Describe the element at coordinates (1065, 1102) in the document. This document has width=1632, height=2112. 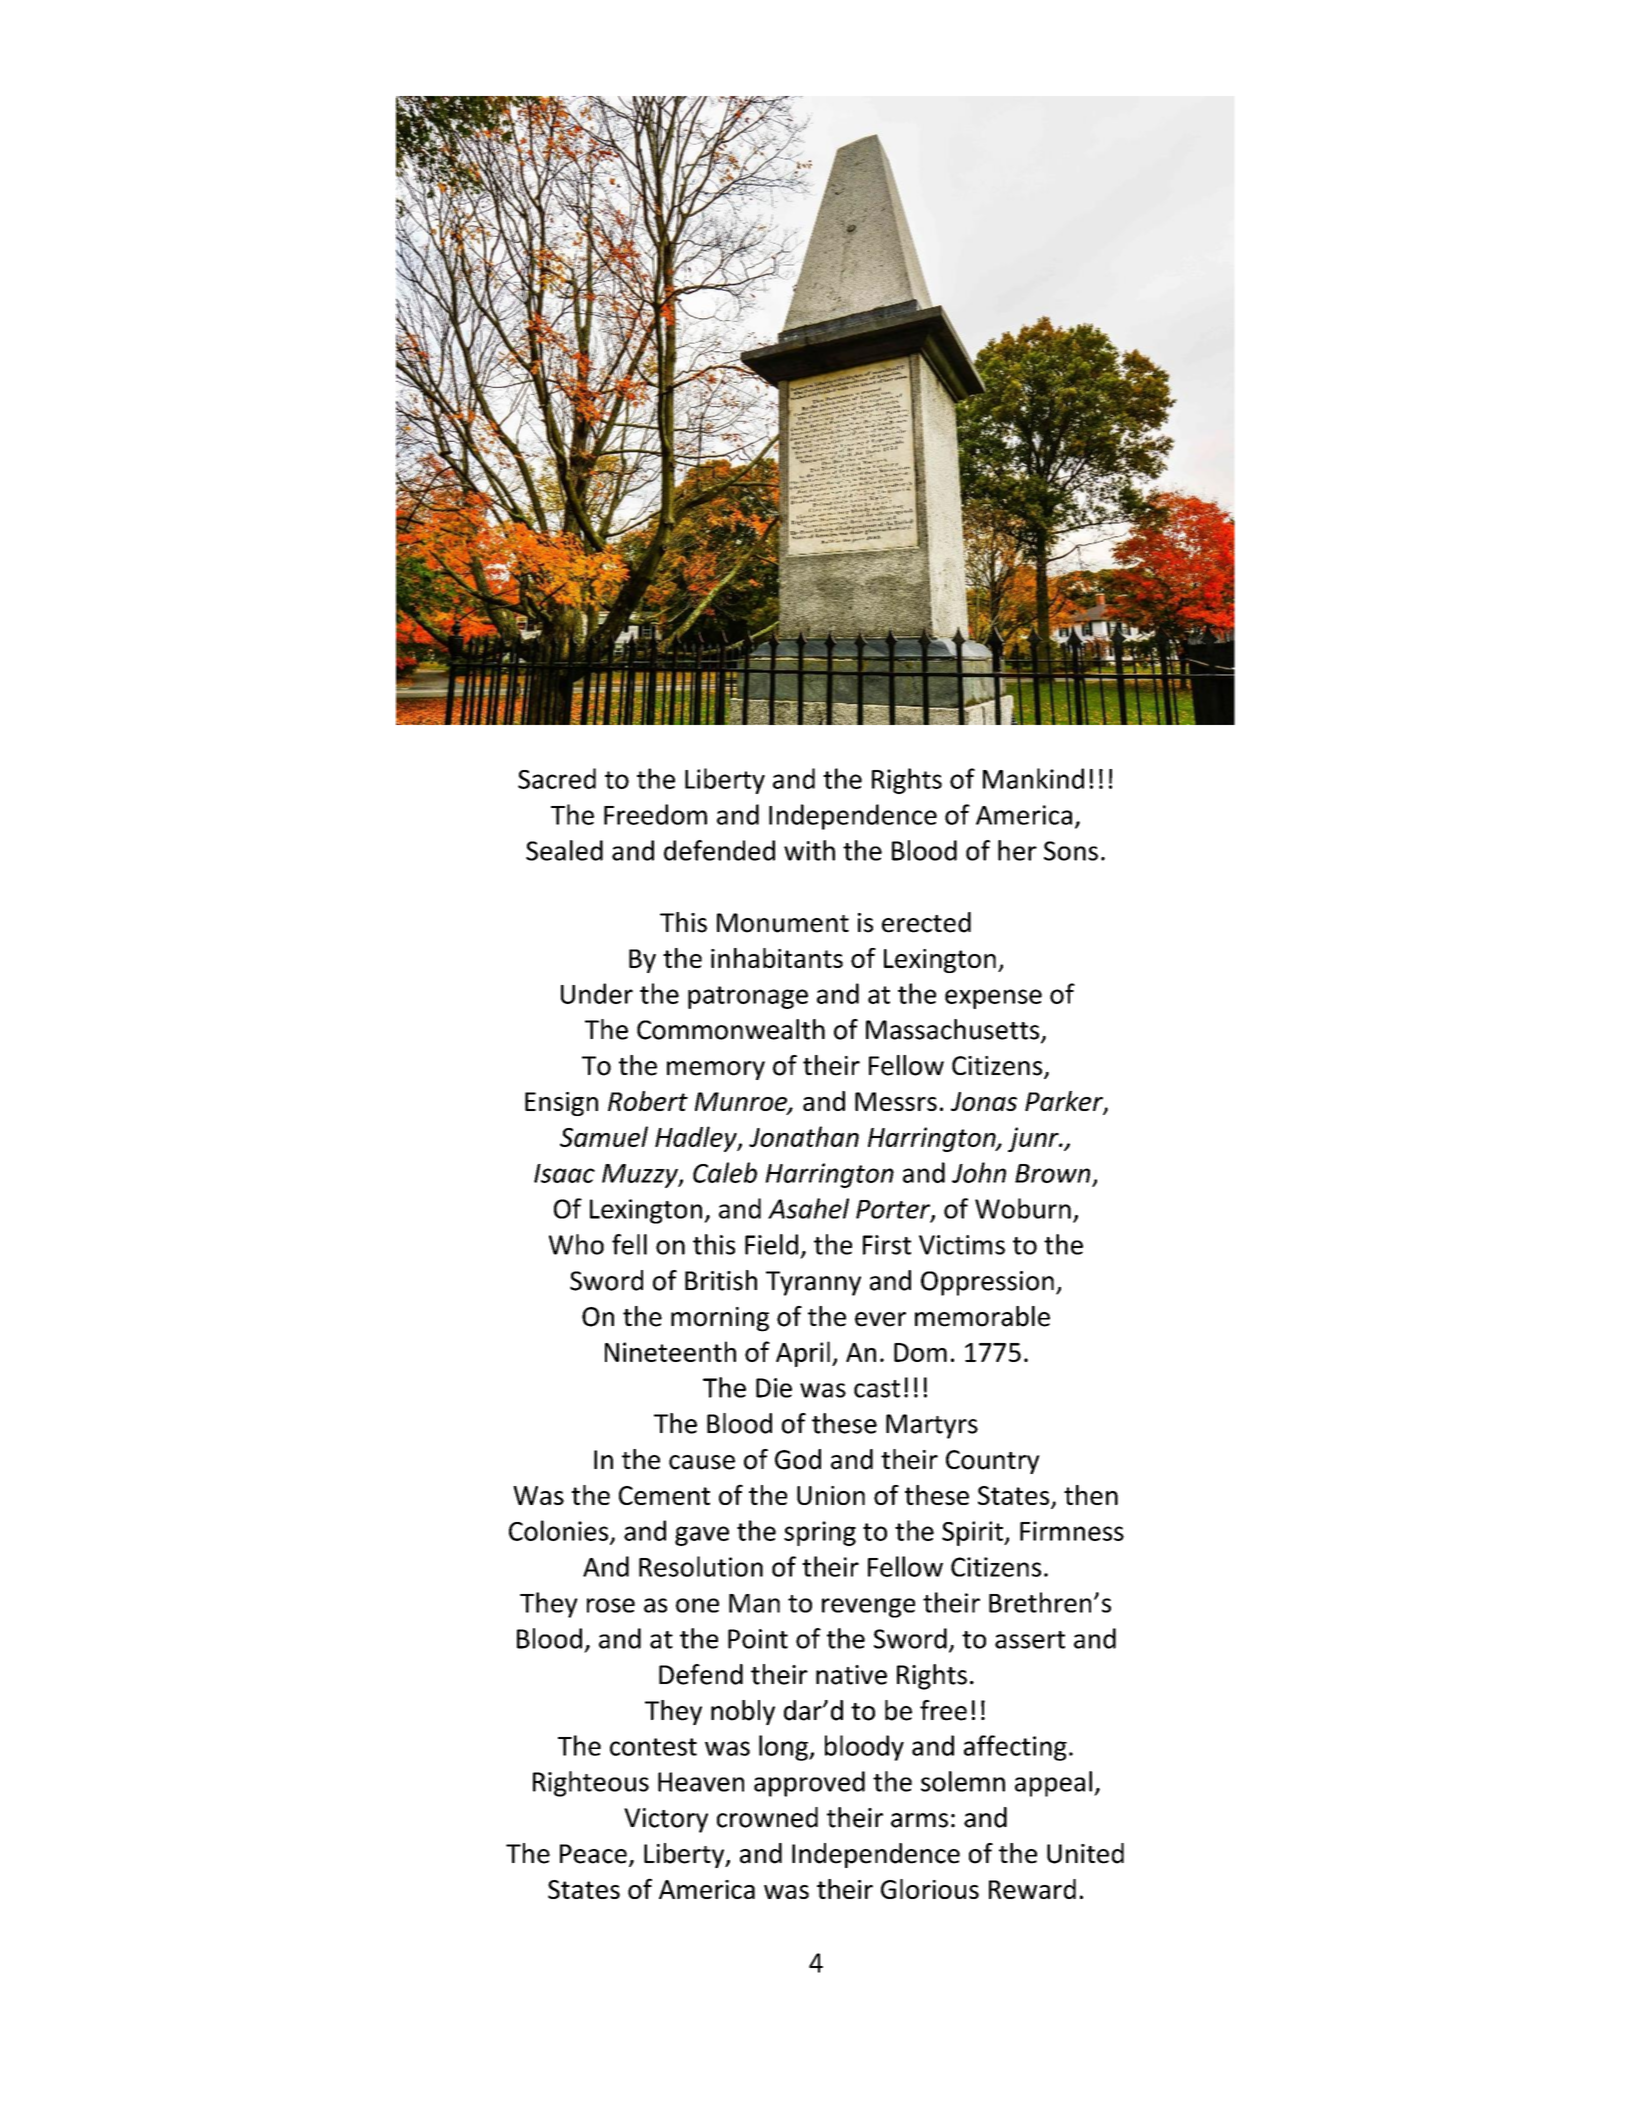
I see `Parker` at that location.
